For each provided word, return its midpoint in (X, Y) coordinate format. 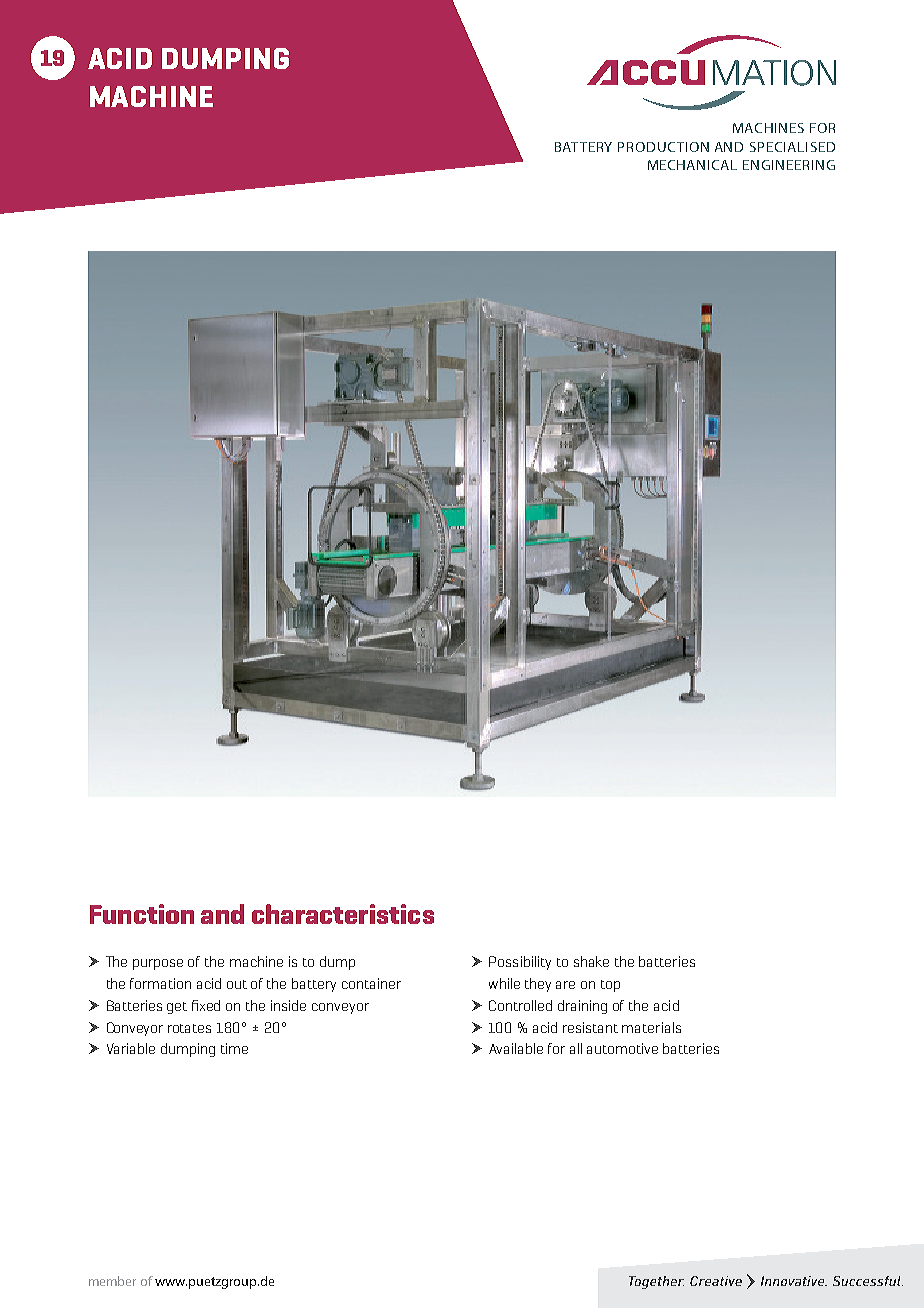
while (504, 983)
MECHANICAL (692, 165)
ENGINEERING (789, 165)
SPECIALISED (792, 147)
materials (651, 1027)
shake (591, 961)
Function (142, 914)
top (610, 986)
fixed (206, 1005)
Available (516, 1048)
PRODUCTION (663, 147)
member (112, 1281)
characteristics (343, 914)
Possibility (520, 963)
